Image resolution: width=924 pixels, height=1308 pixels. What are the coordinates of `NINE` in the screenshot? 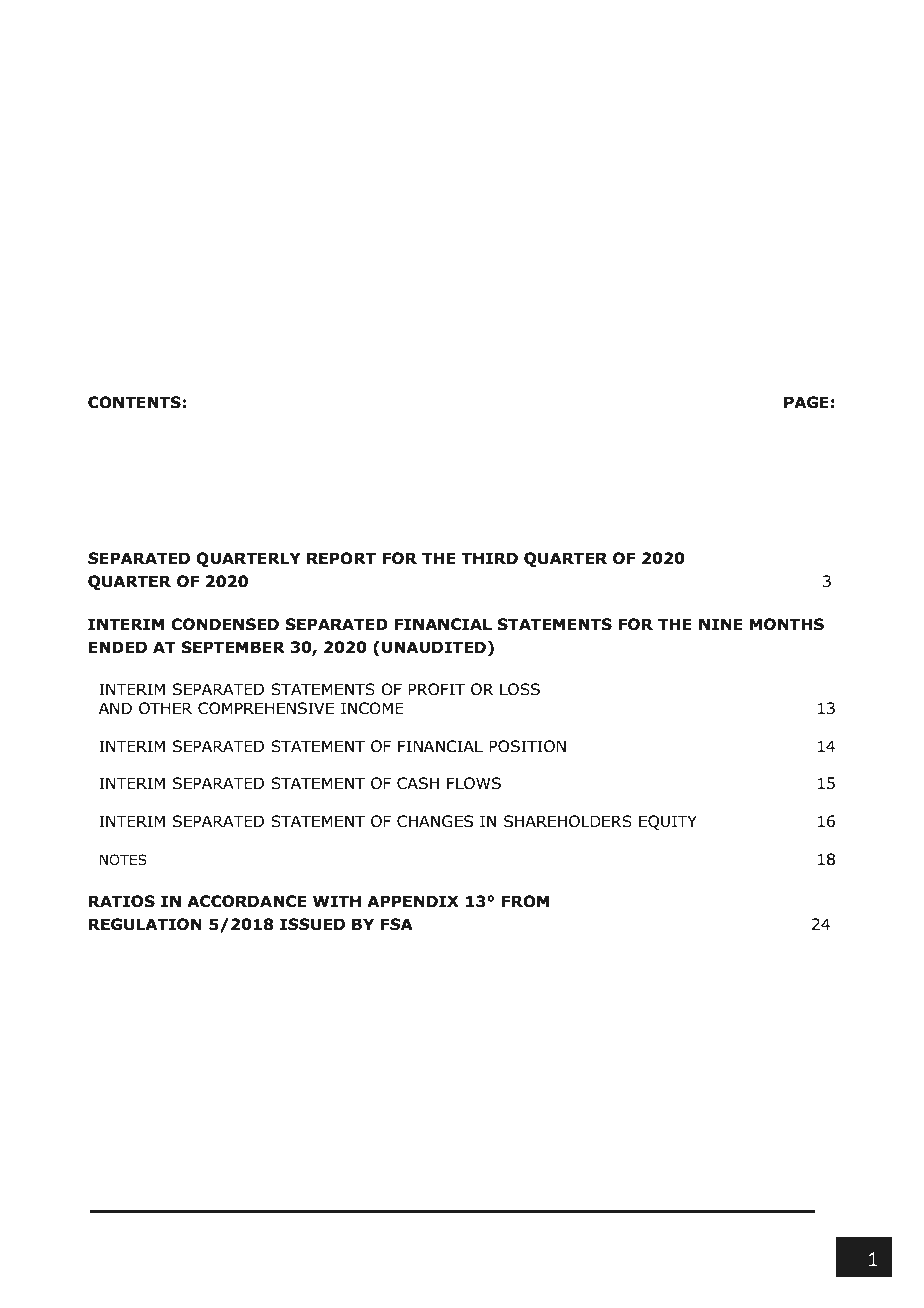 It's located at (721, 624).
